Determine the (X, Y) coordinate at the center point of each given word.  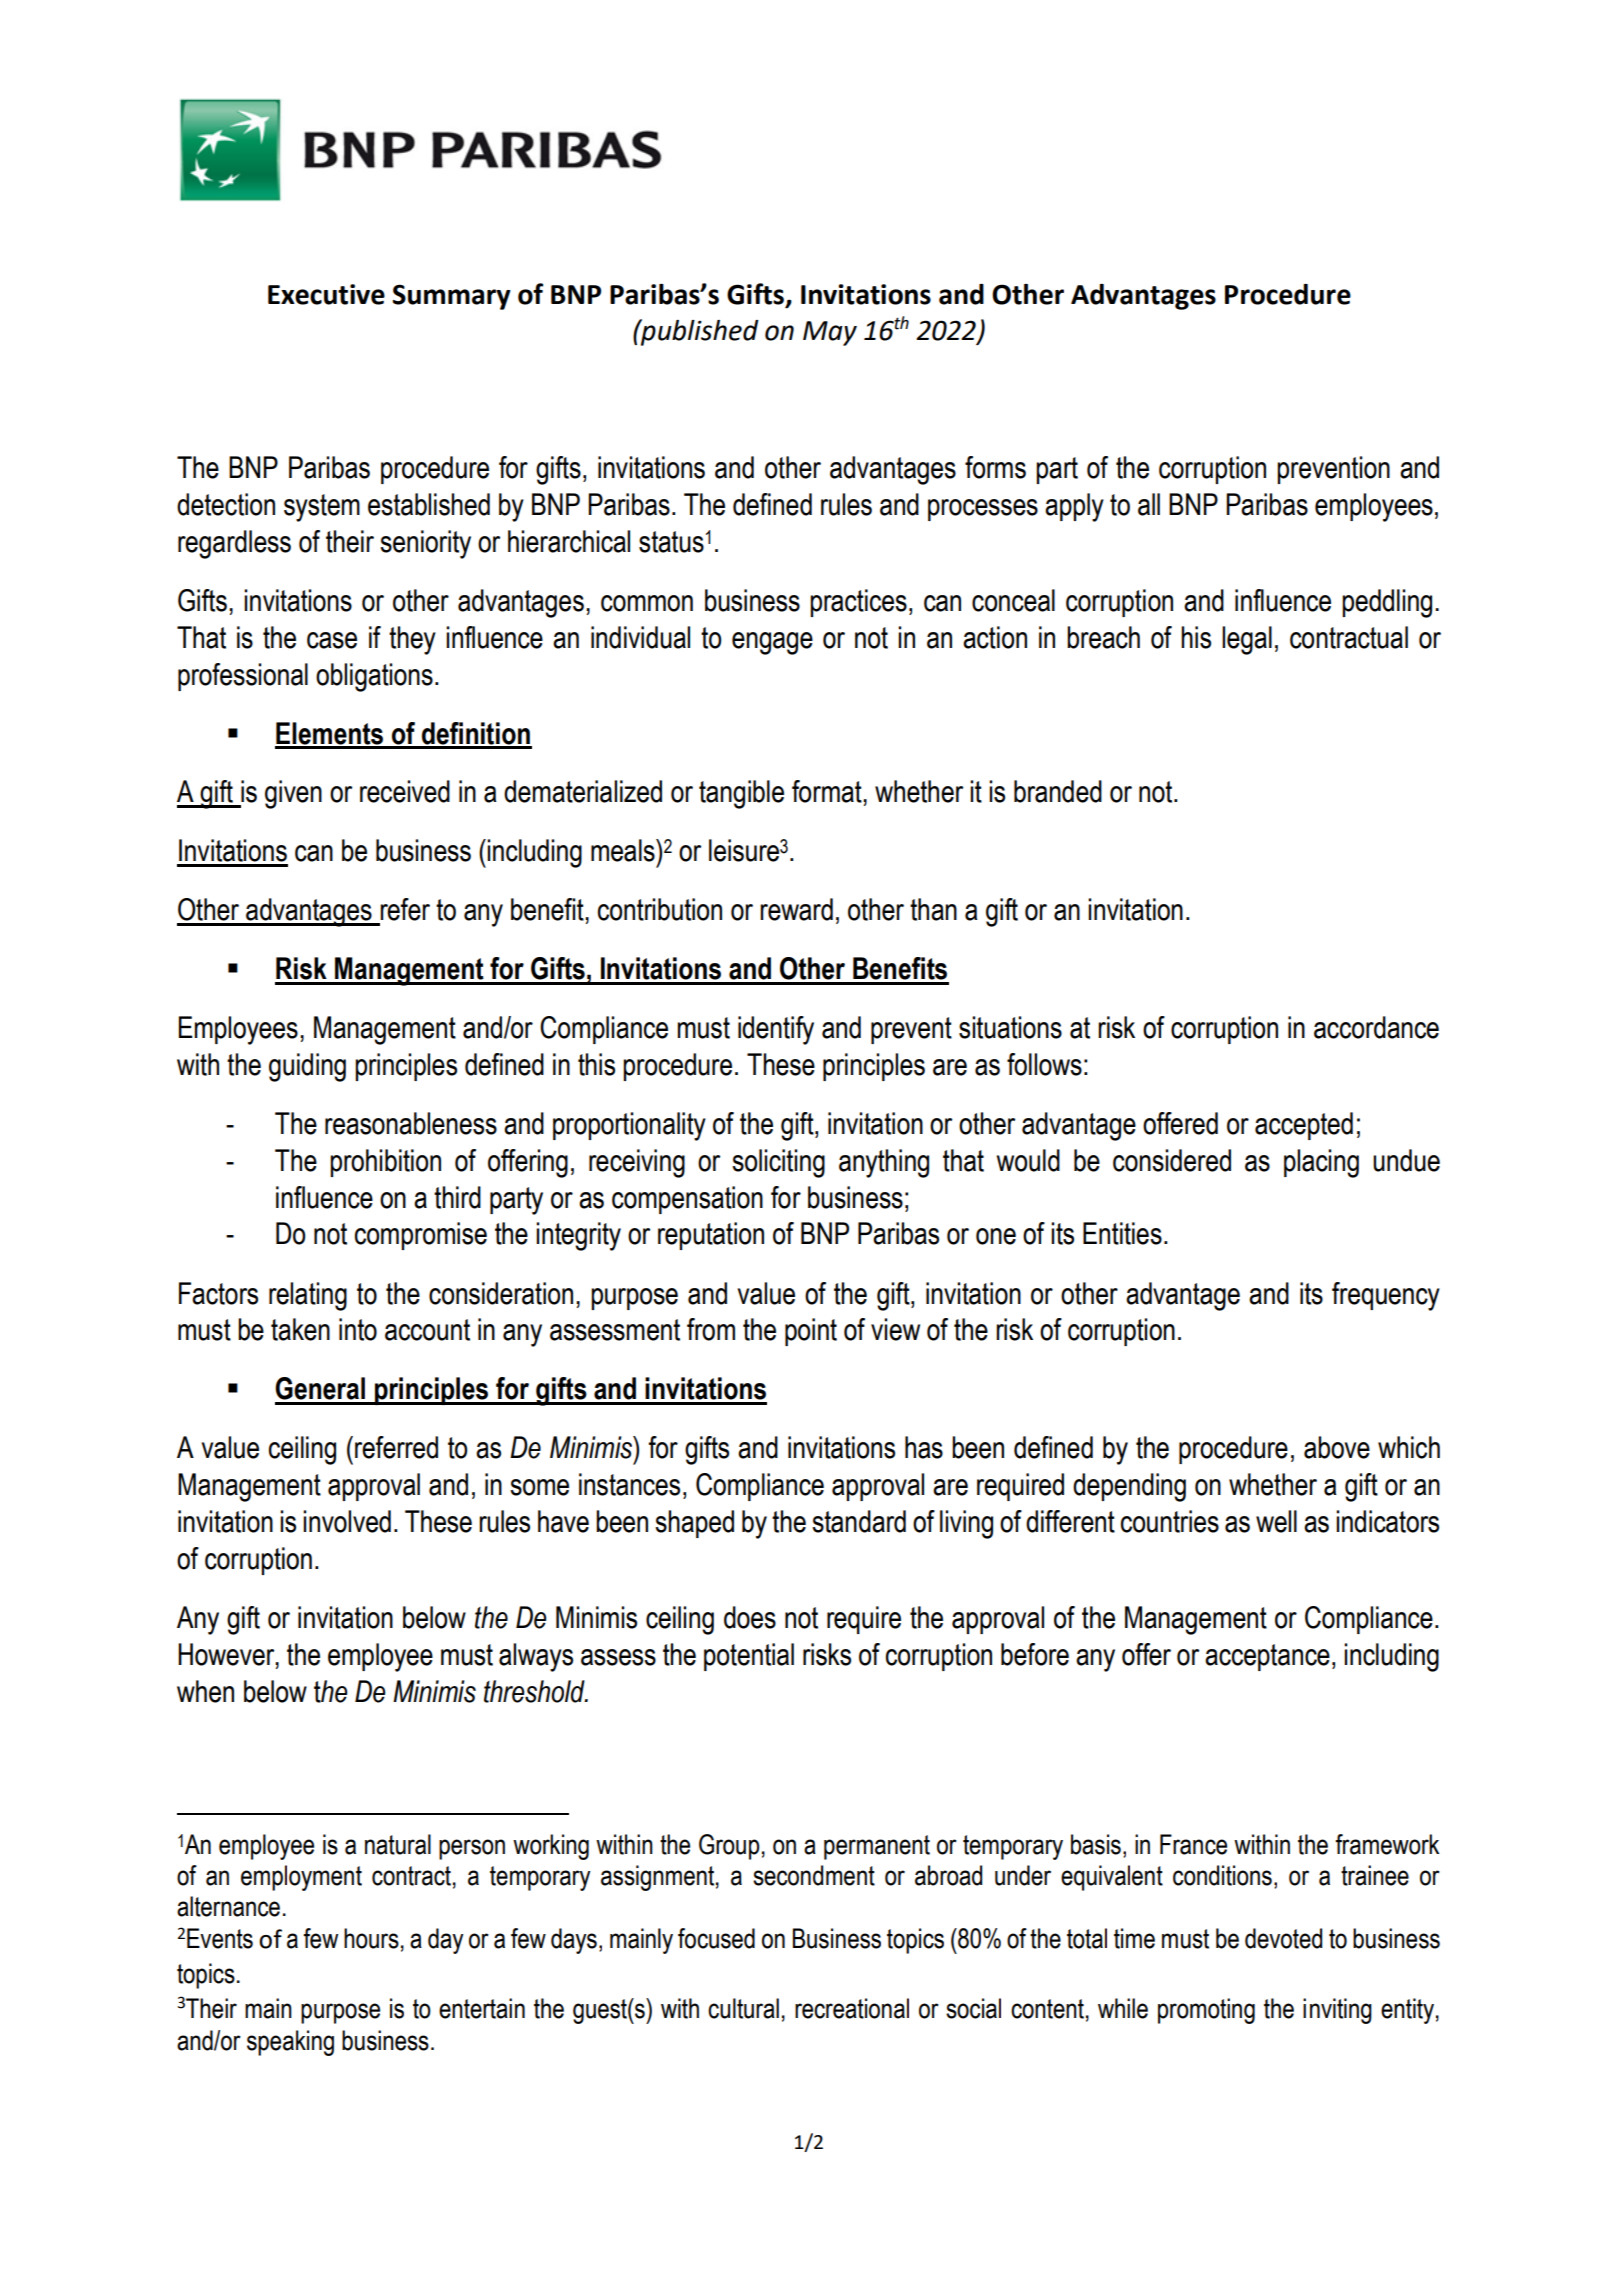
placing (1321, 1163)
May (830, 333)
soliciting (778, 1163)
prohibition (385, 1163)
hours (371, 1938)
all (1149, 504)
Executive (326, 294)
